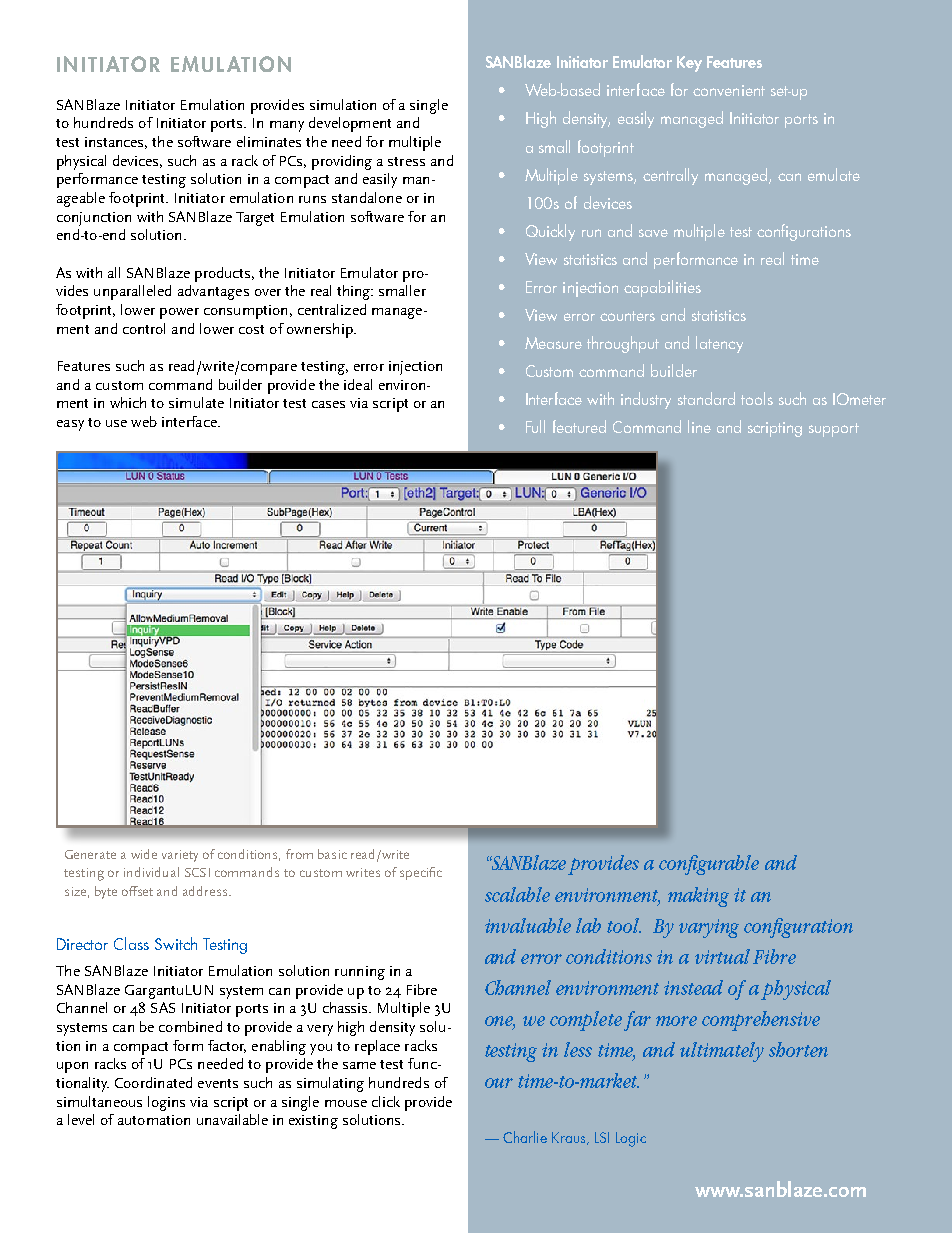 The width and height of the image is (952, 1233). I want to click on Logic, so click(631, 1139).
